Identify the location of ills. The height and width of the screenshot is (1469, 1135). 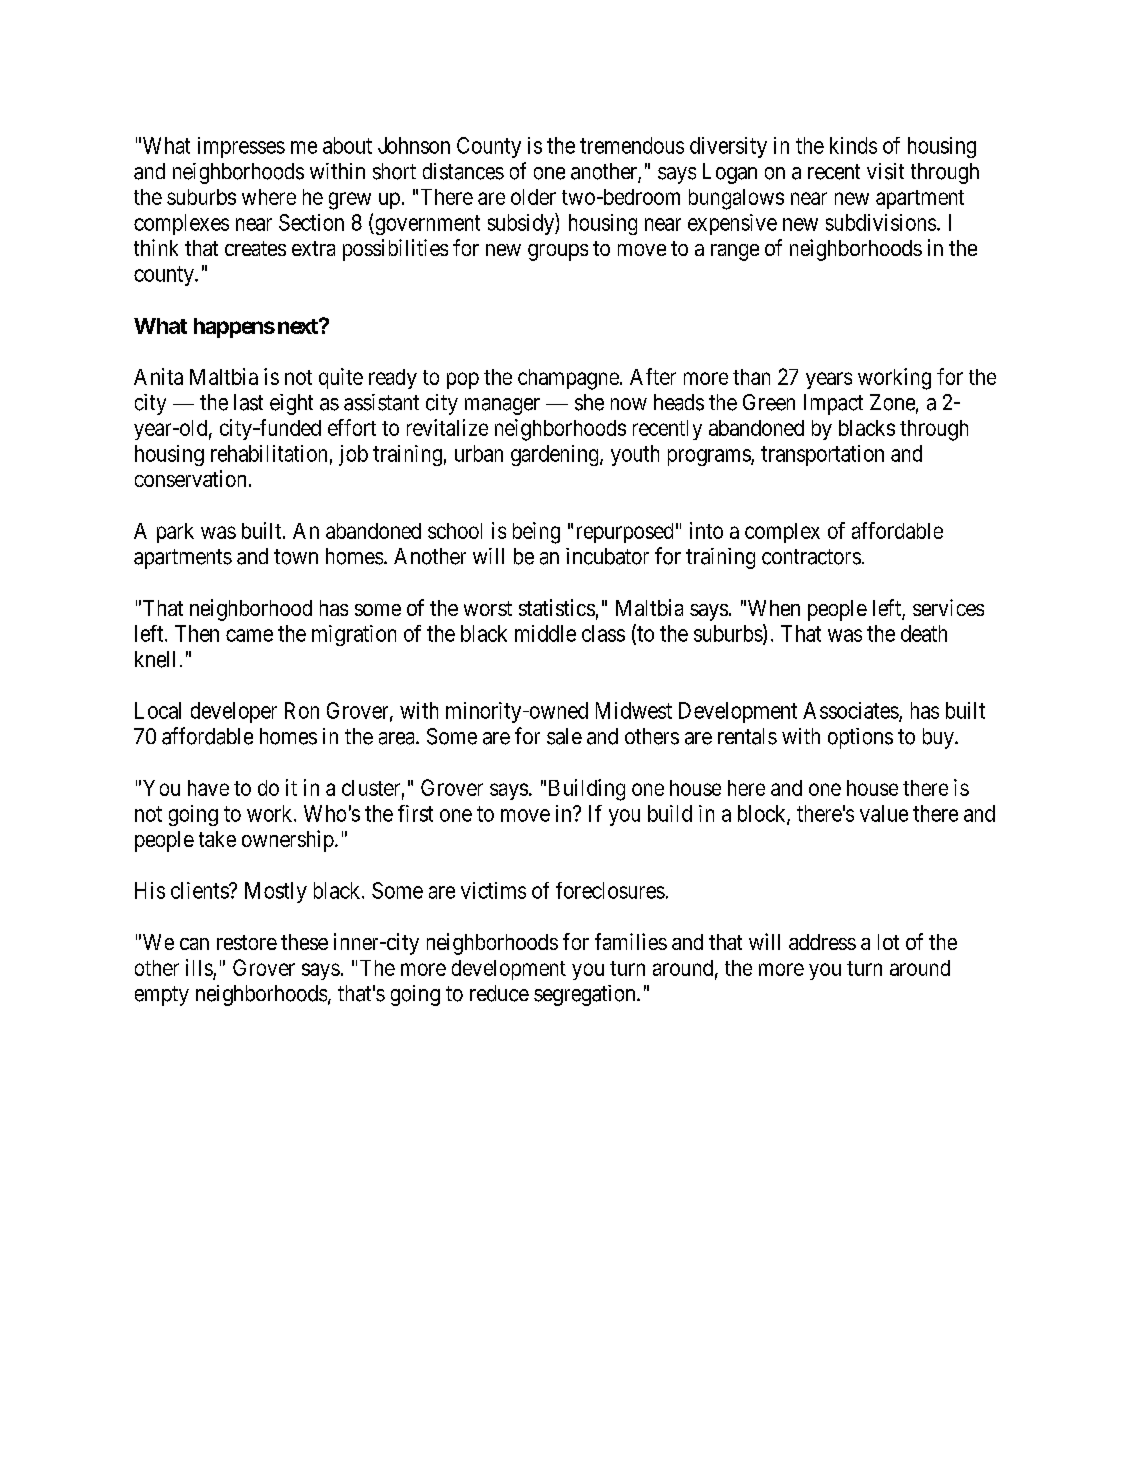
(199, 967).
